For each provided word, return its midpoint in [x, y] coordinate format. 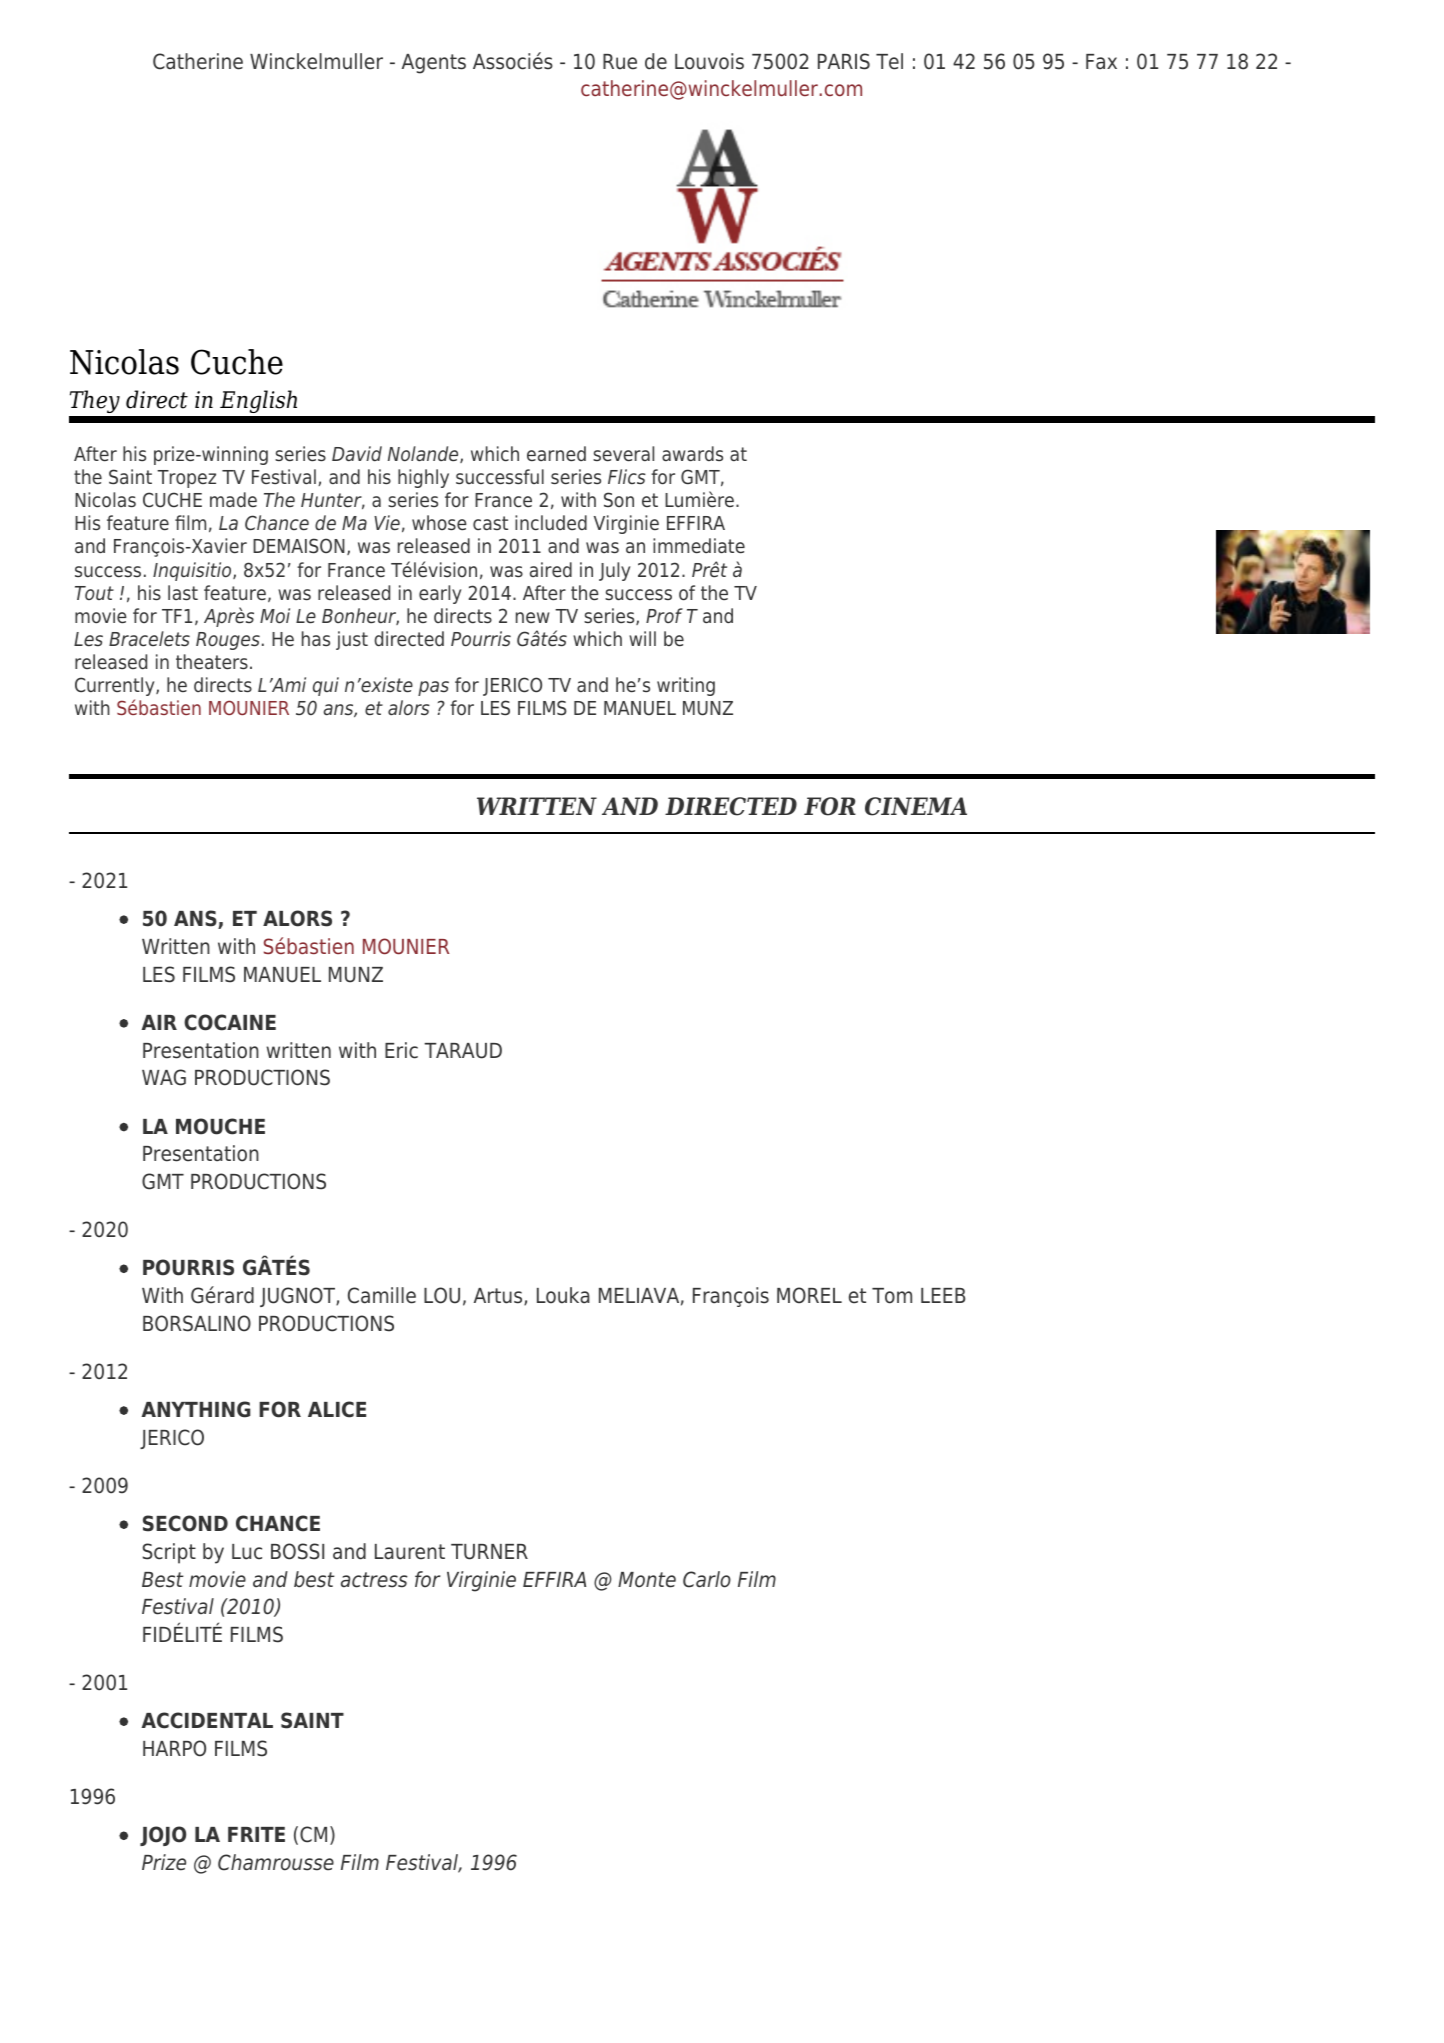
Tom [892, 1296]
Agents [434, 64]
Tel [889, 61]
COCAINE [230, 1022]
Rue [620, 62]
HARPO [174, 1748]
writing [686, 686]
